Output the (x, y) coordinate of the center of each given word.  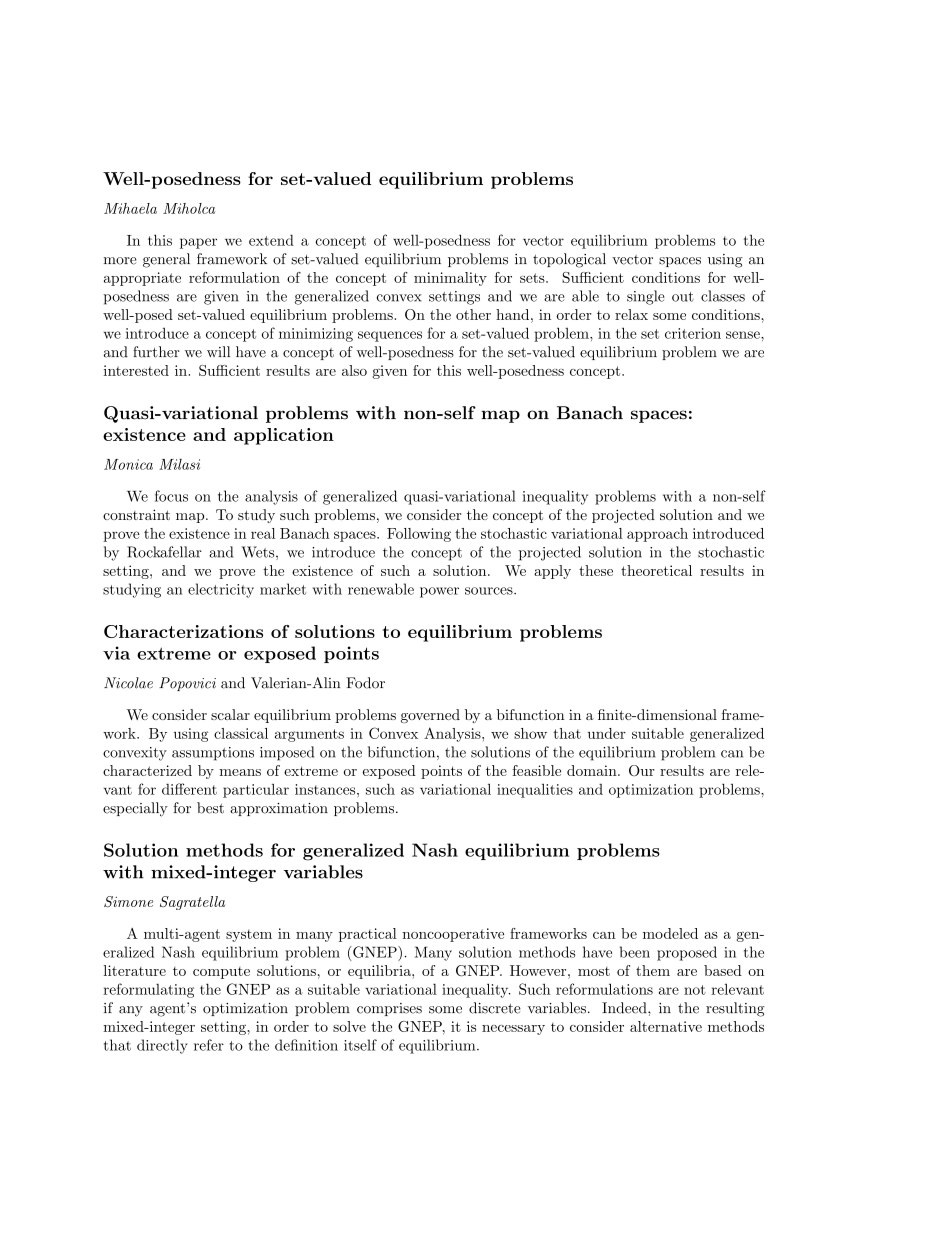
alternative (666, 1026)
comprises (389, 1009)
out (683, 297)
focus (171, 496)
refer (209, 1045)
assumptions (213, 754)
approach (657, 535)
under (607, 733)
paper (198, 243)
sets (532, 278)
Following (419, 535)
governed (430, 716)
